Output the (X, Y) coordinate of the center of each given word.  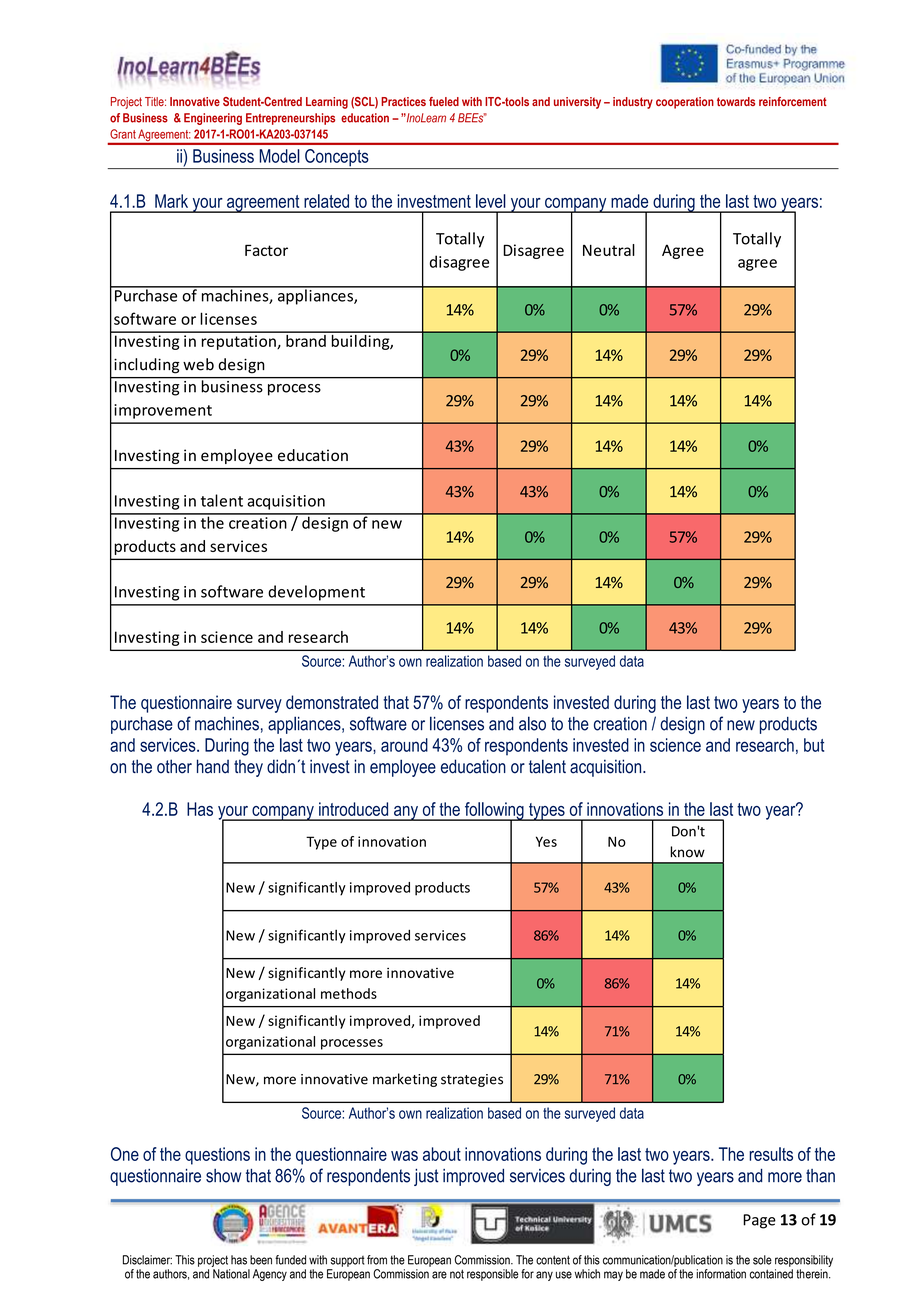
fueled (444, 101)
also (532, 723)
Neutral (609, 250)
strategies (472, 1080)
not (457, 1274)
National (231, 1274)
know (687, 852)
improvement (163, 411)
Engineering (213, 119)
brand (306, 339)
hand (213, 766)
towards (736, 101)
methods (349, 993)
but (814, 745)
